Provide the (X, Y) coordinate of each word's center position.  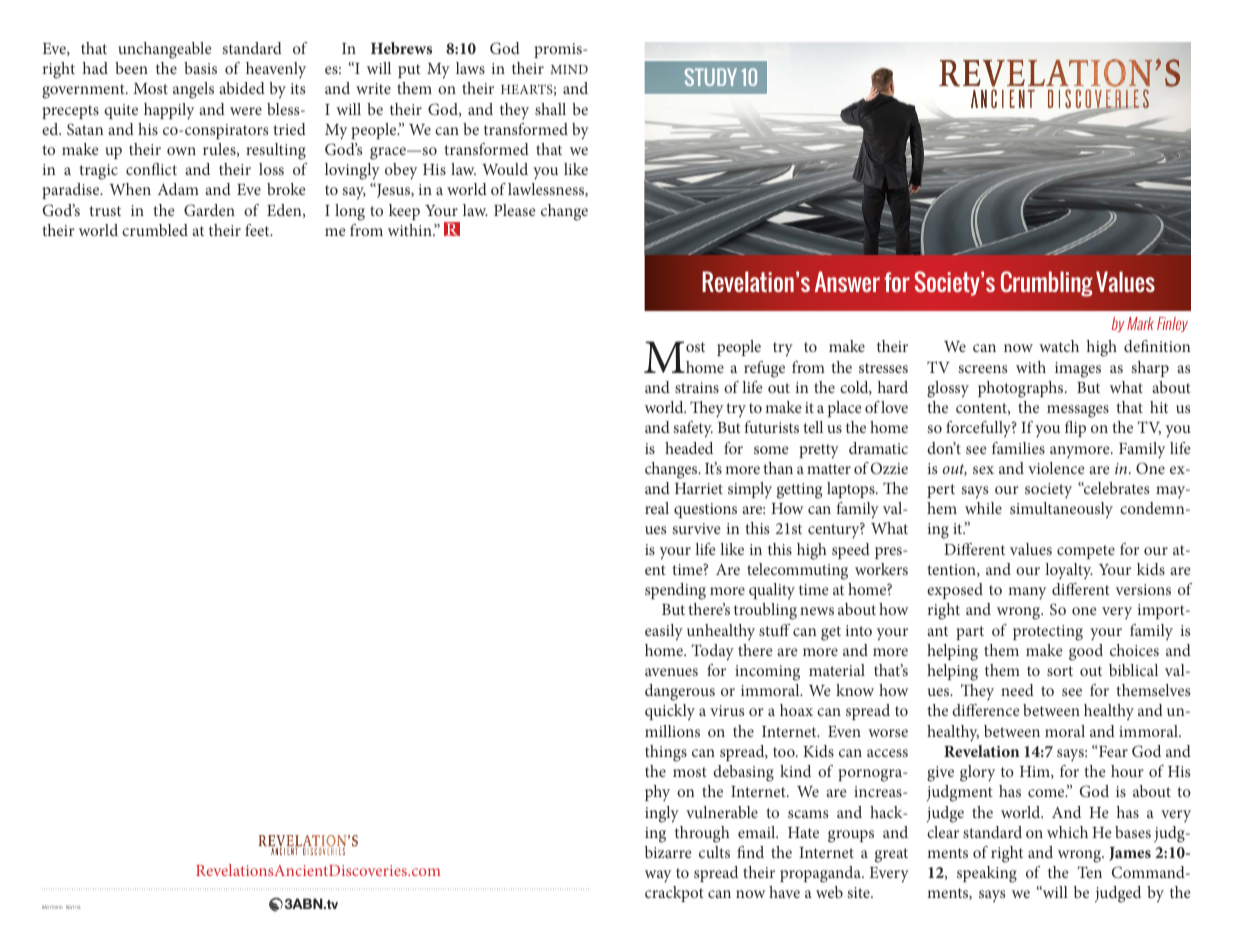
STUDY (711, 77)
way (658, 876)
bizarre (668, 852)
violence (1056, 468)
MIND (569, 69)
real (657, 508)
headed (689, 448)
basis (200, 68)
